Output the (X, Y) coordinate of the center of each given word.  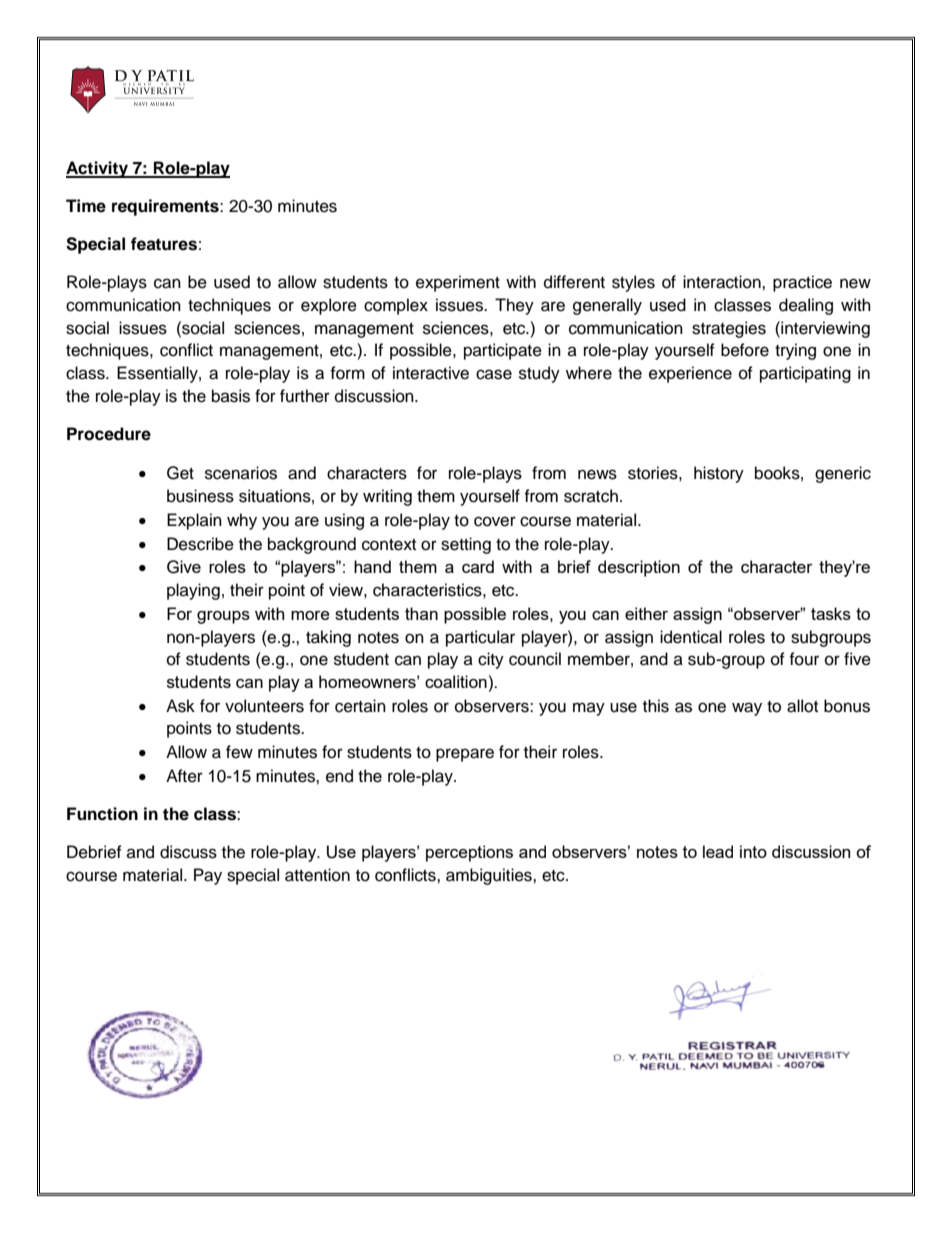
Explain (194, 521)
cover (495, 521)
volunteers (264, 706)
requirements (166, 207)
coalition (456, 681)
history (719, 474)
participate (503, 351)
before (745, 350)
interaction (723, 282)
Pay (208, 876)
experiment (458, 283)
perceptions (469, 853)
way (747, 709)
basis (231, 396)
